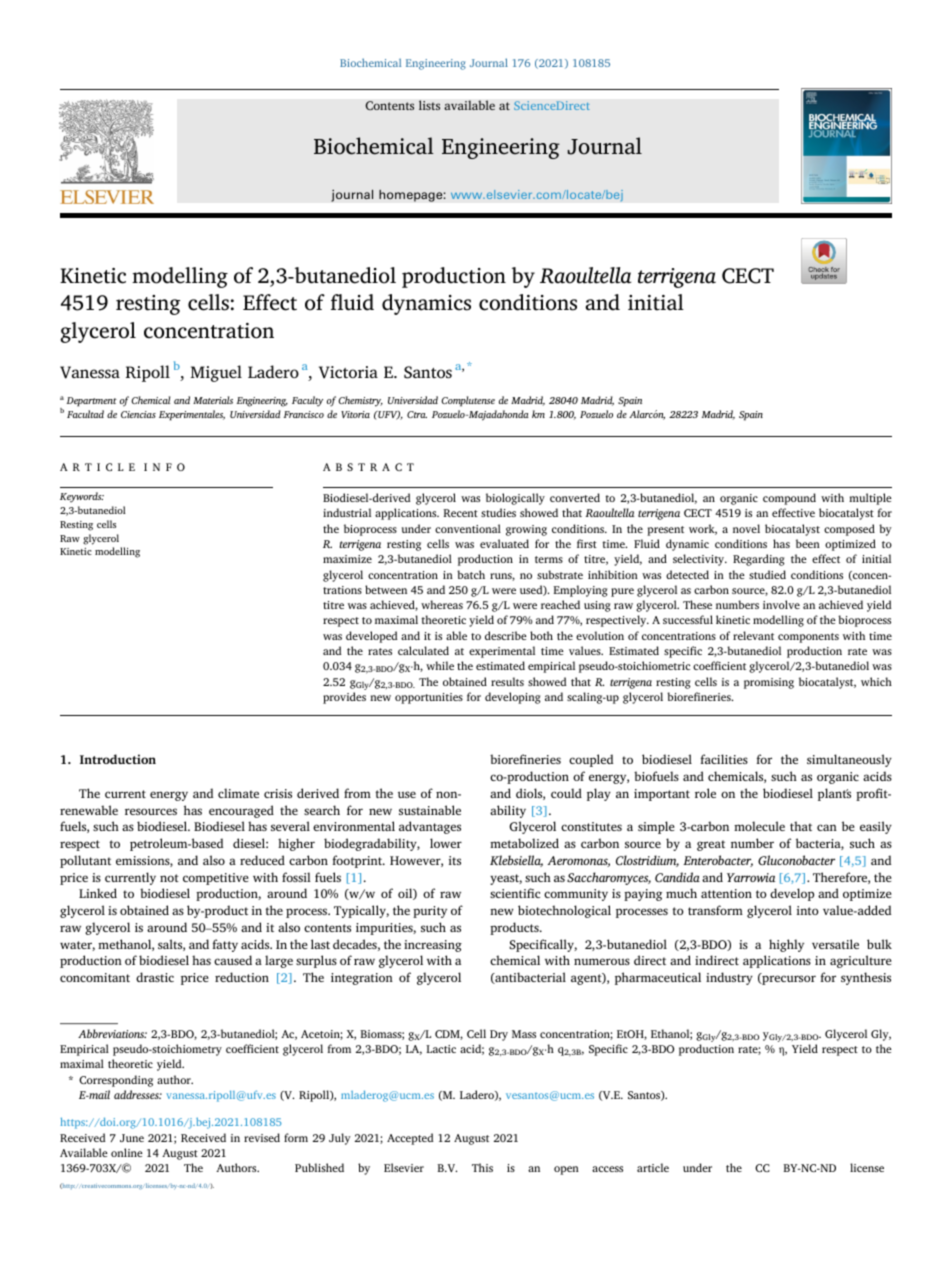 This screenshot has height=1270, width=952. What do you see at coordinates (870, 499) in the screenshot?
I see `multiple` at bounding box center [870, 499].
